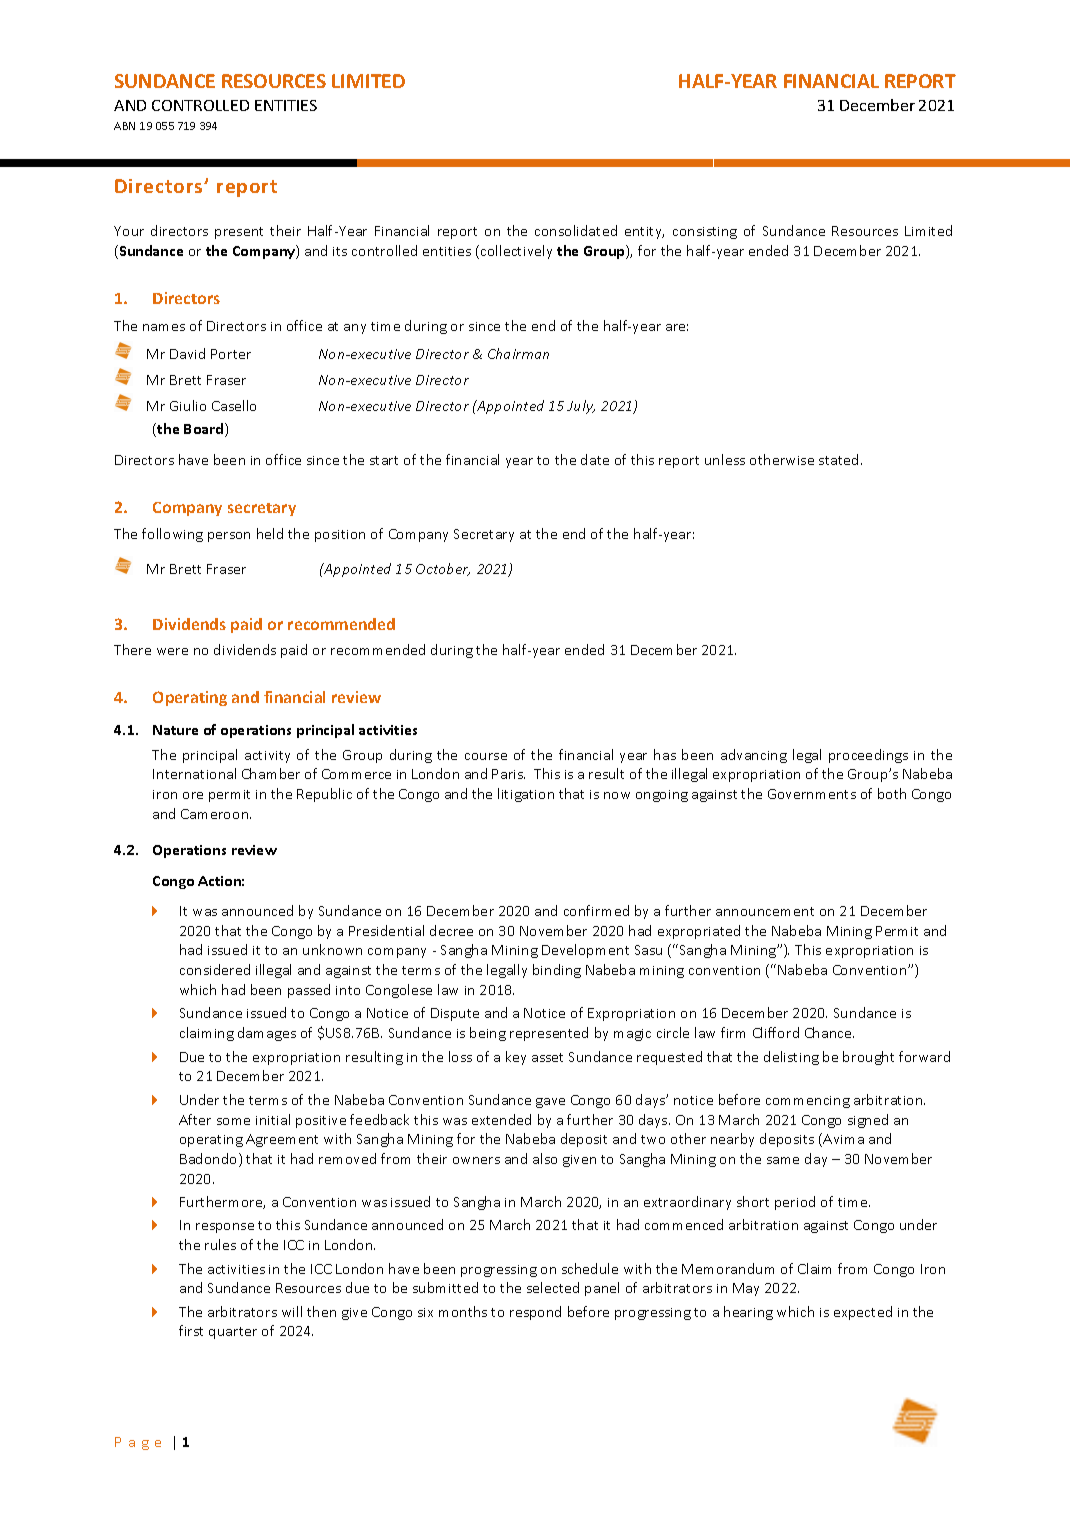  I want to click on ABN, so click(124, 126).
